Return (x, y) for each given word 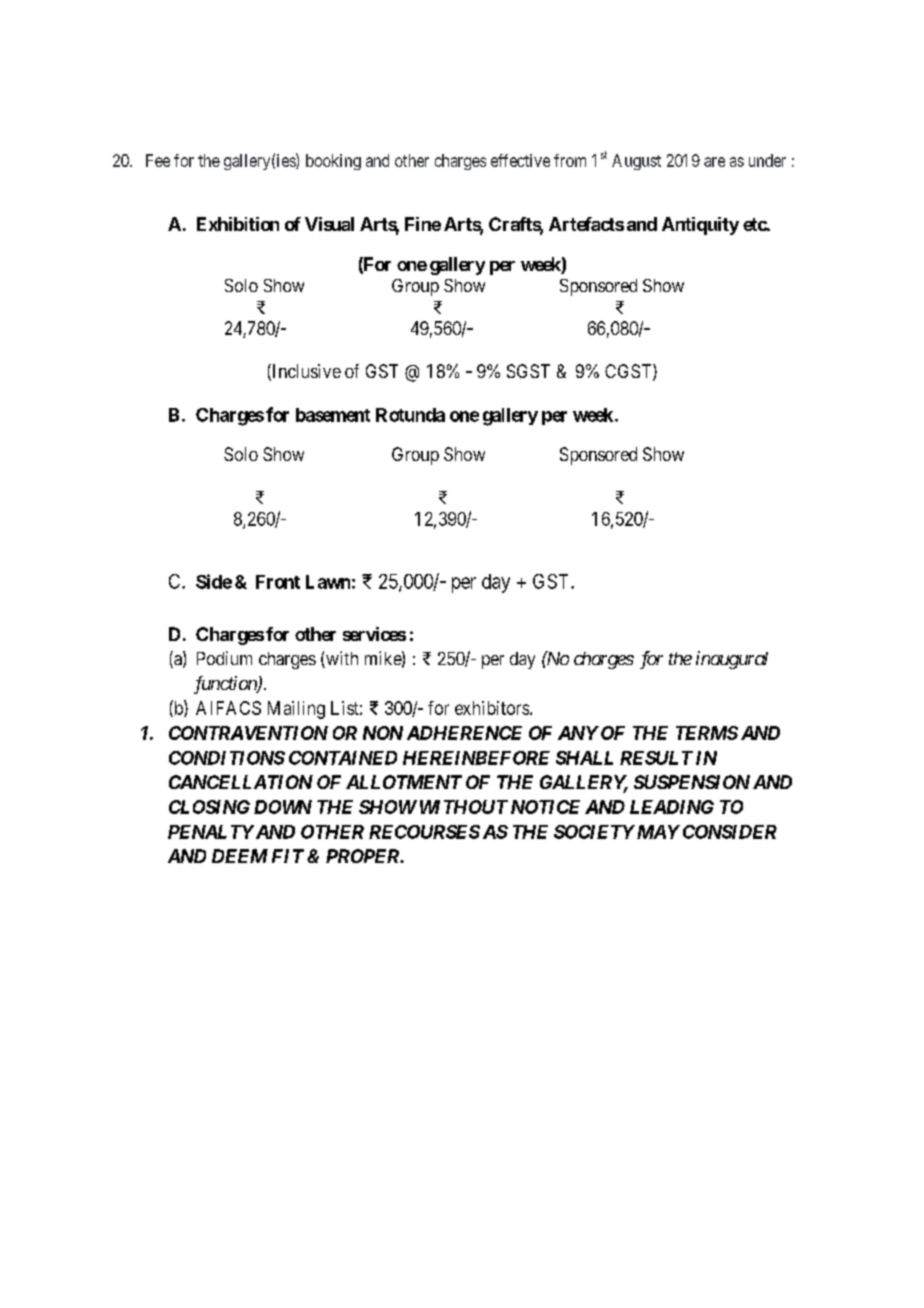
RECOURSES (424, 832)
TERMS (707, 733)
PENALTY (211, 832)
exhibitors (493, 708)
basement (333, 415)
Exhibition (238, 224)
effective (520, 160)
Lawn (328, 582)
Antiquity (700, 226)
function (226, 685)
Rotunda (410, 415)
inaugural (732, 660)
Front (278, 582)
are (714, 162)
